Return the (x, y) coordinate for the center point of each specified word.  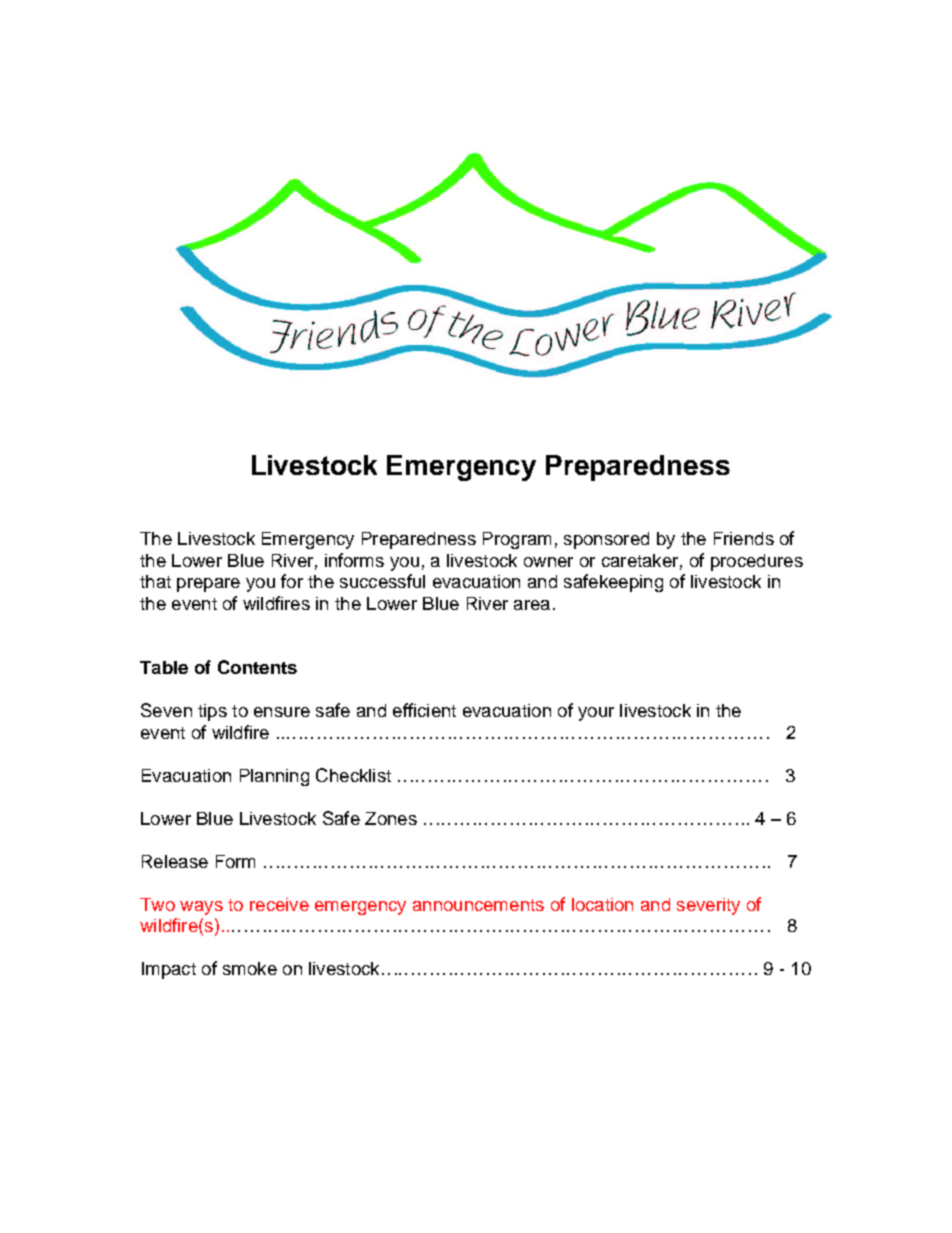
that (155, 581)
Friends (744, 538)
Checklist (353, 775)
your (596, 714)
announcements (478, 905)
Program (517, 540)
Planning (274, 777)
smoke (250, 968)
